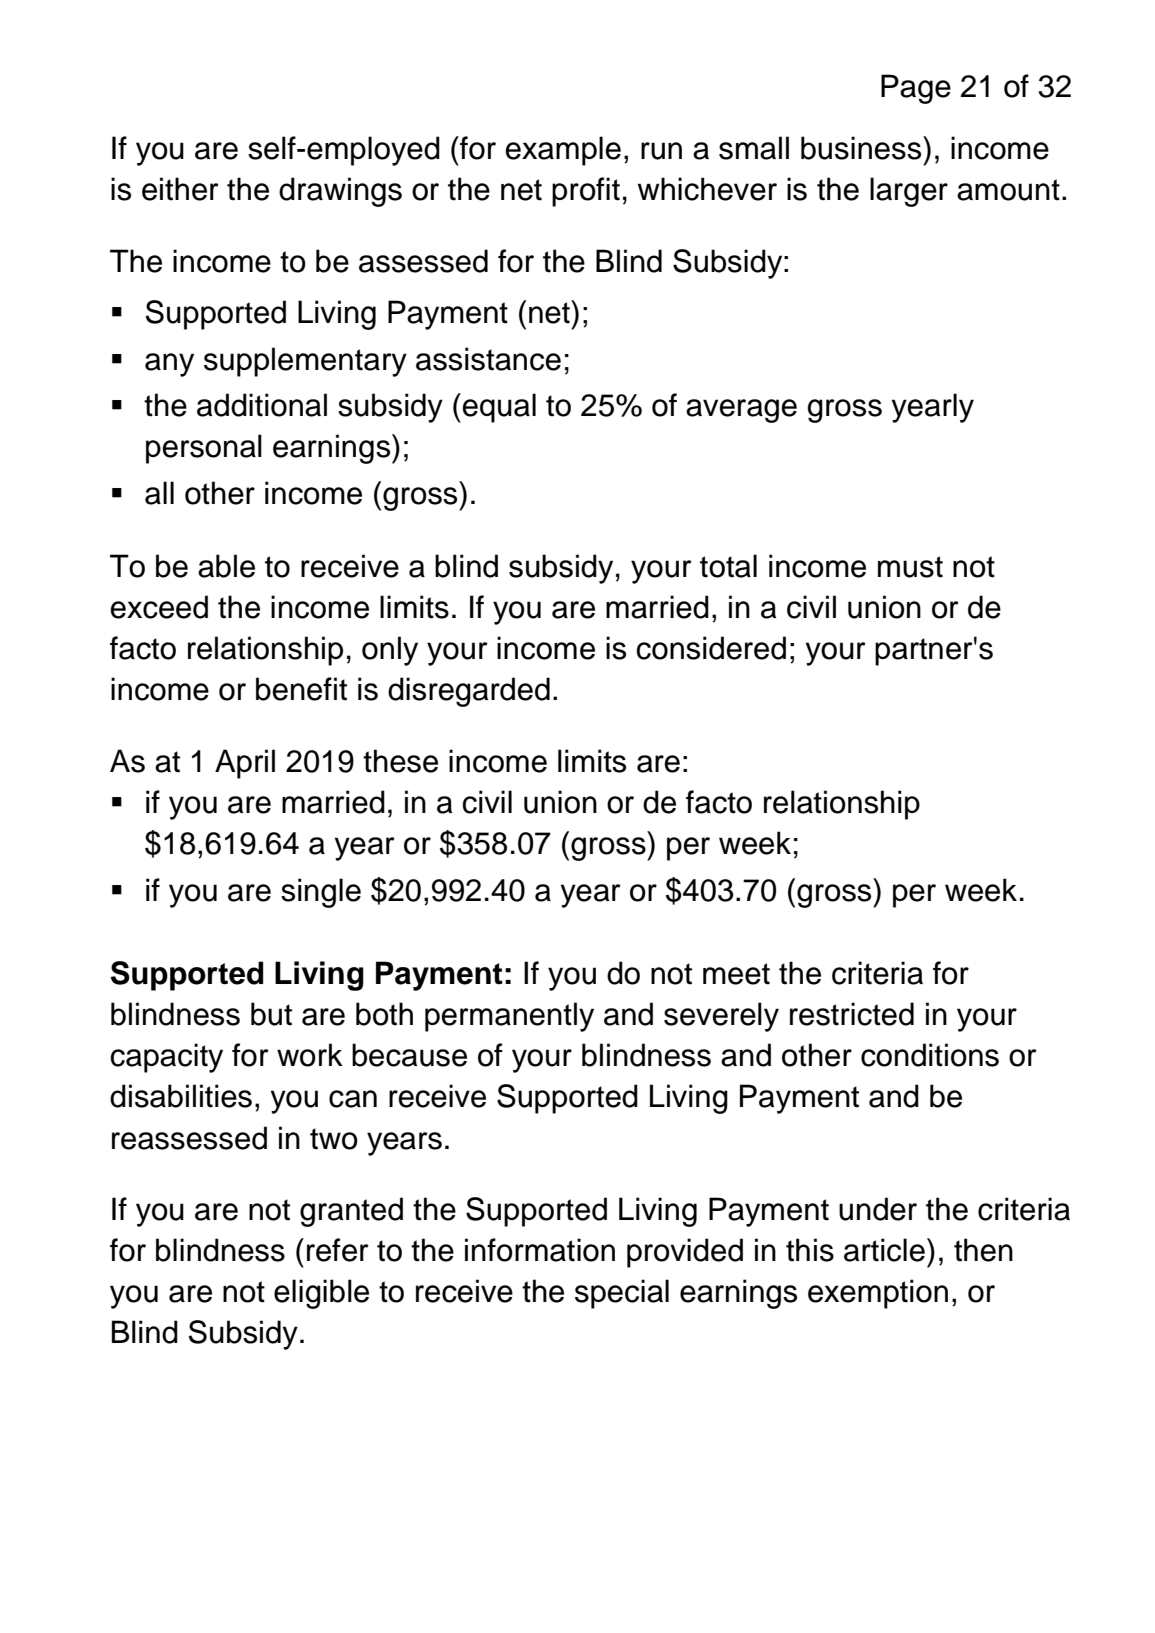 This document has height=1633, width=1155. Describe the element at coordinates (852, 1014) in the document. I see `restricted` at that location.
